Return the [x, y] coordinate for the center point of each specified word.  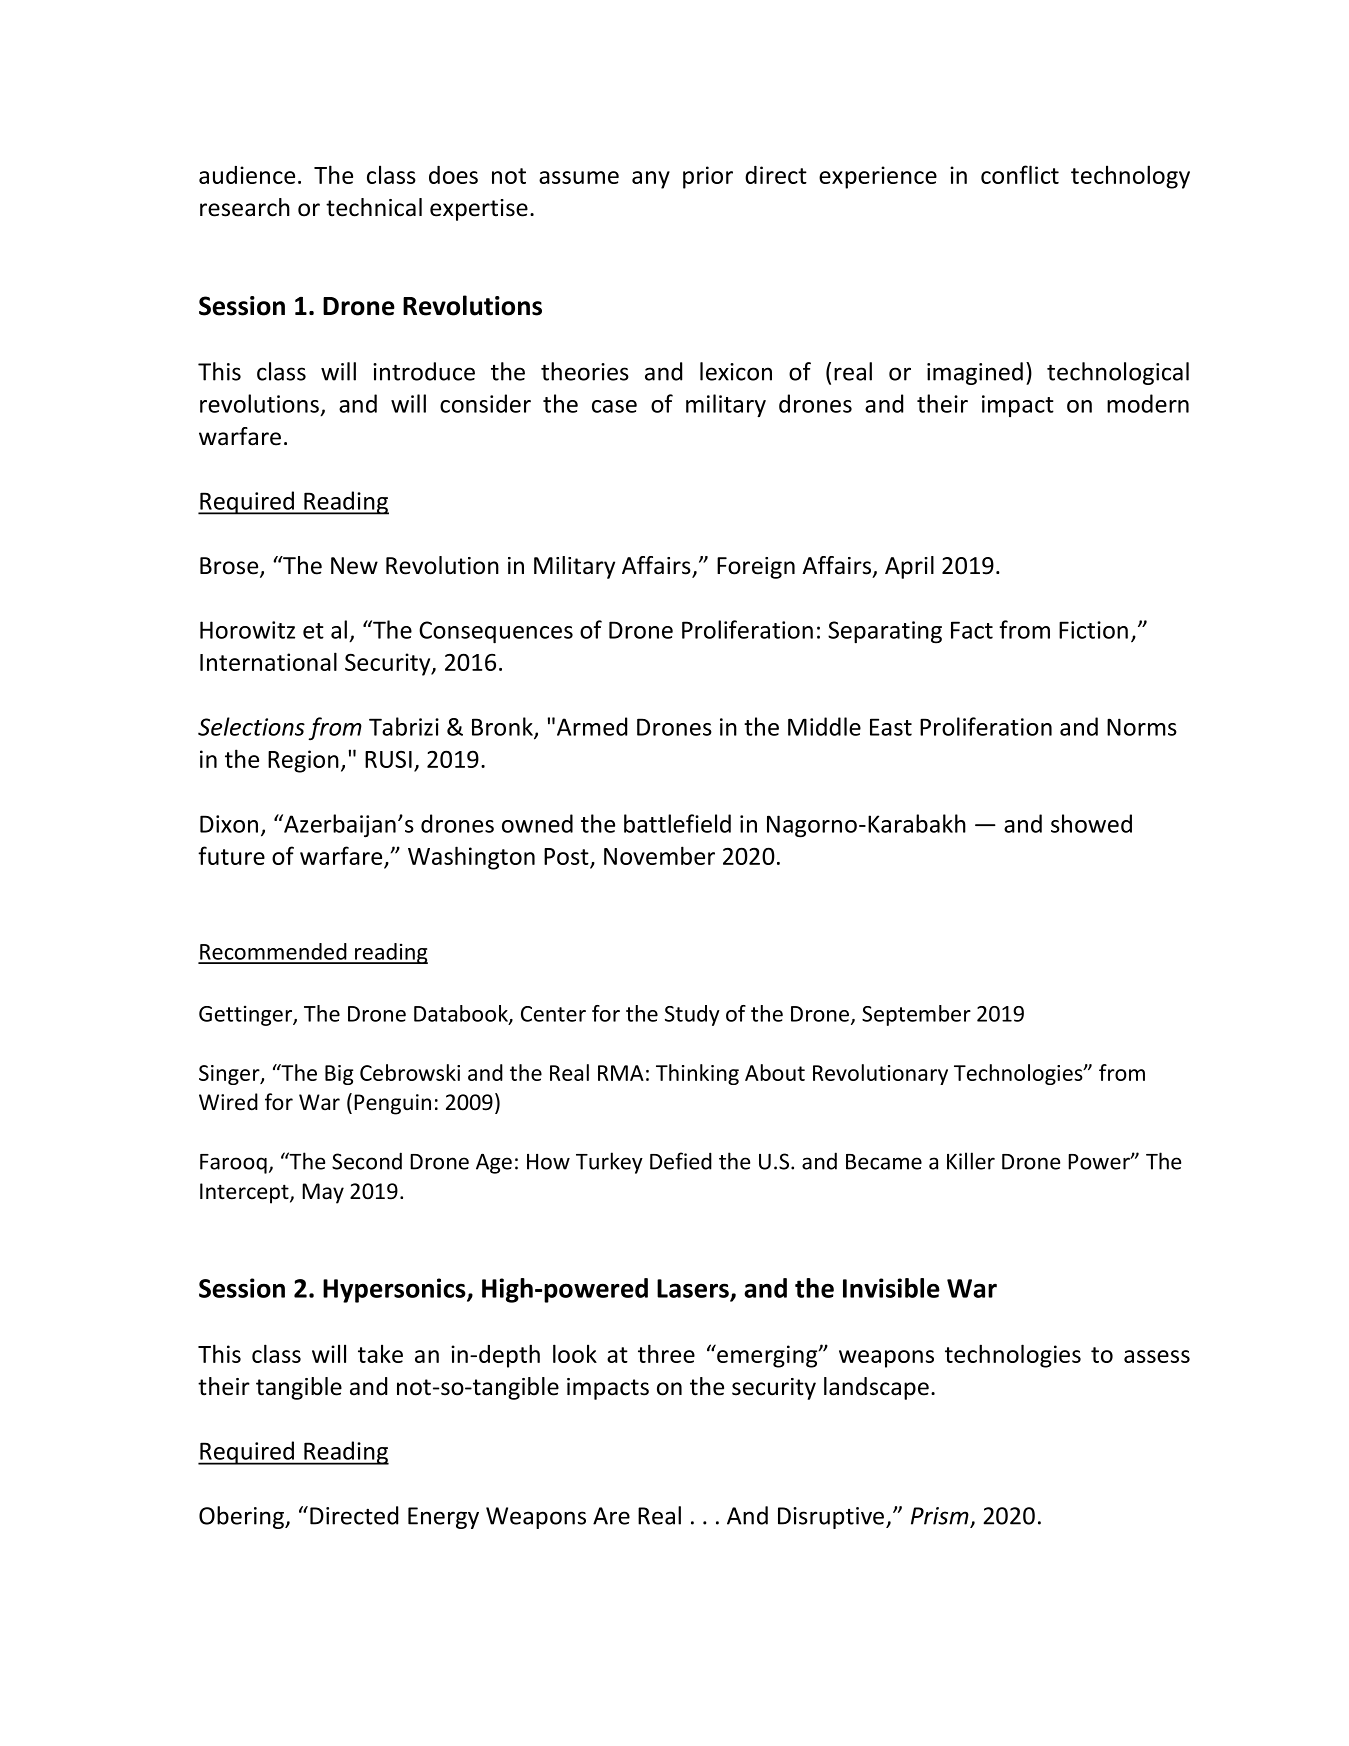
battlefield [677, 823]
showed [1091, 823]
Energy [443, 1518]
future [231, 855]
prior [708, 177]
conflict [1020, 174]
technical [374, 207]
